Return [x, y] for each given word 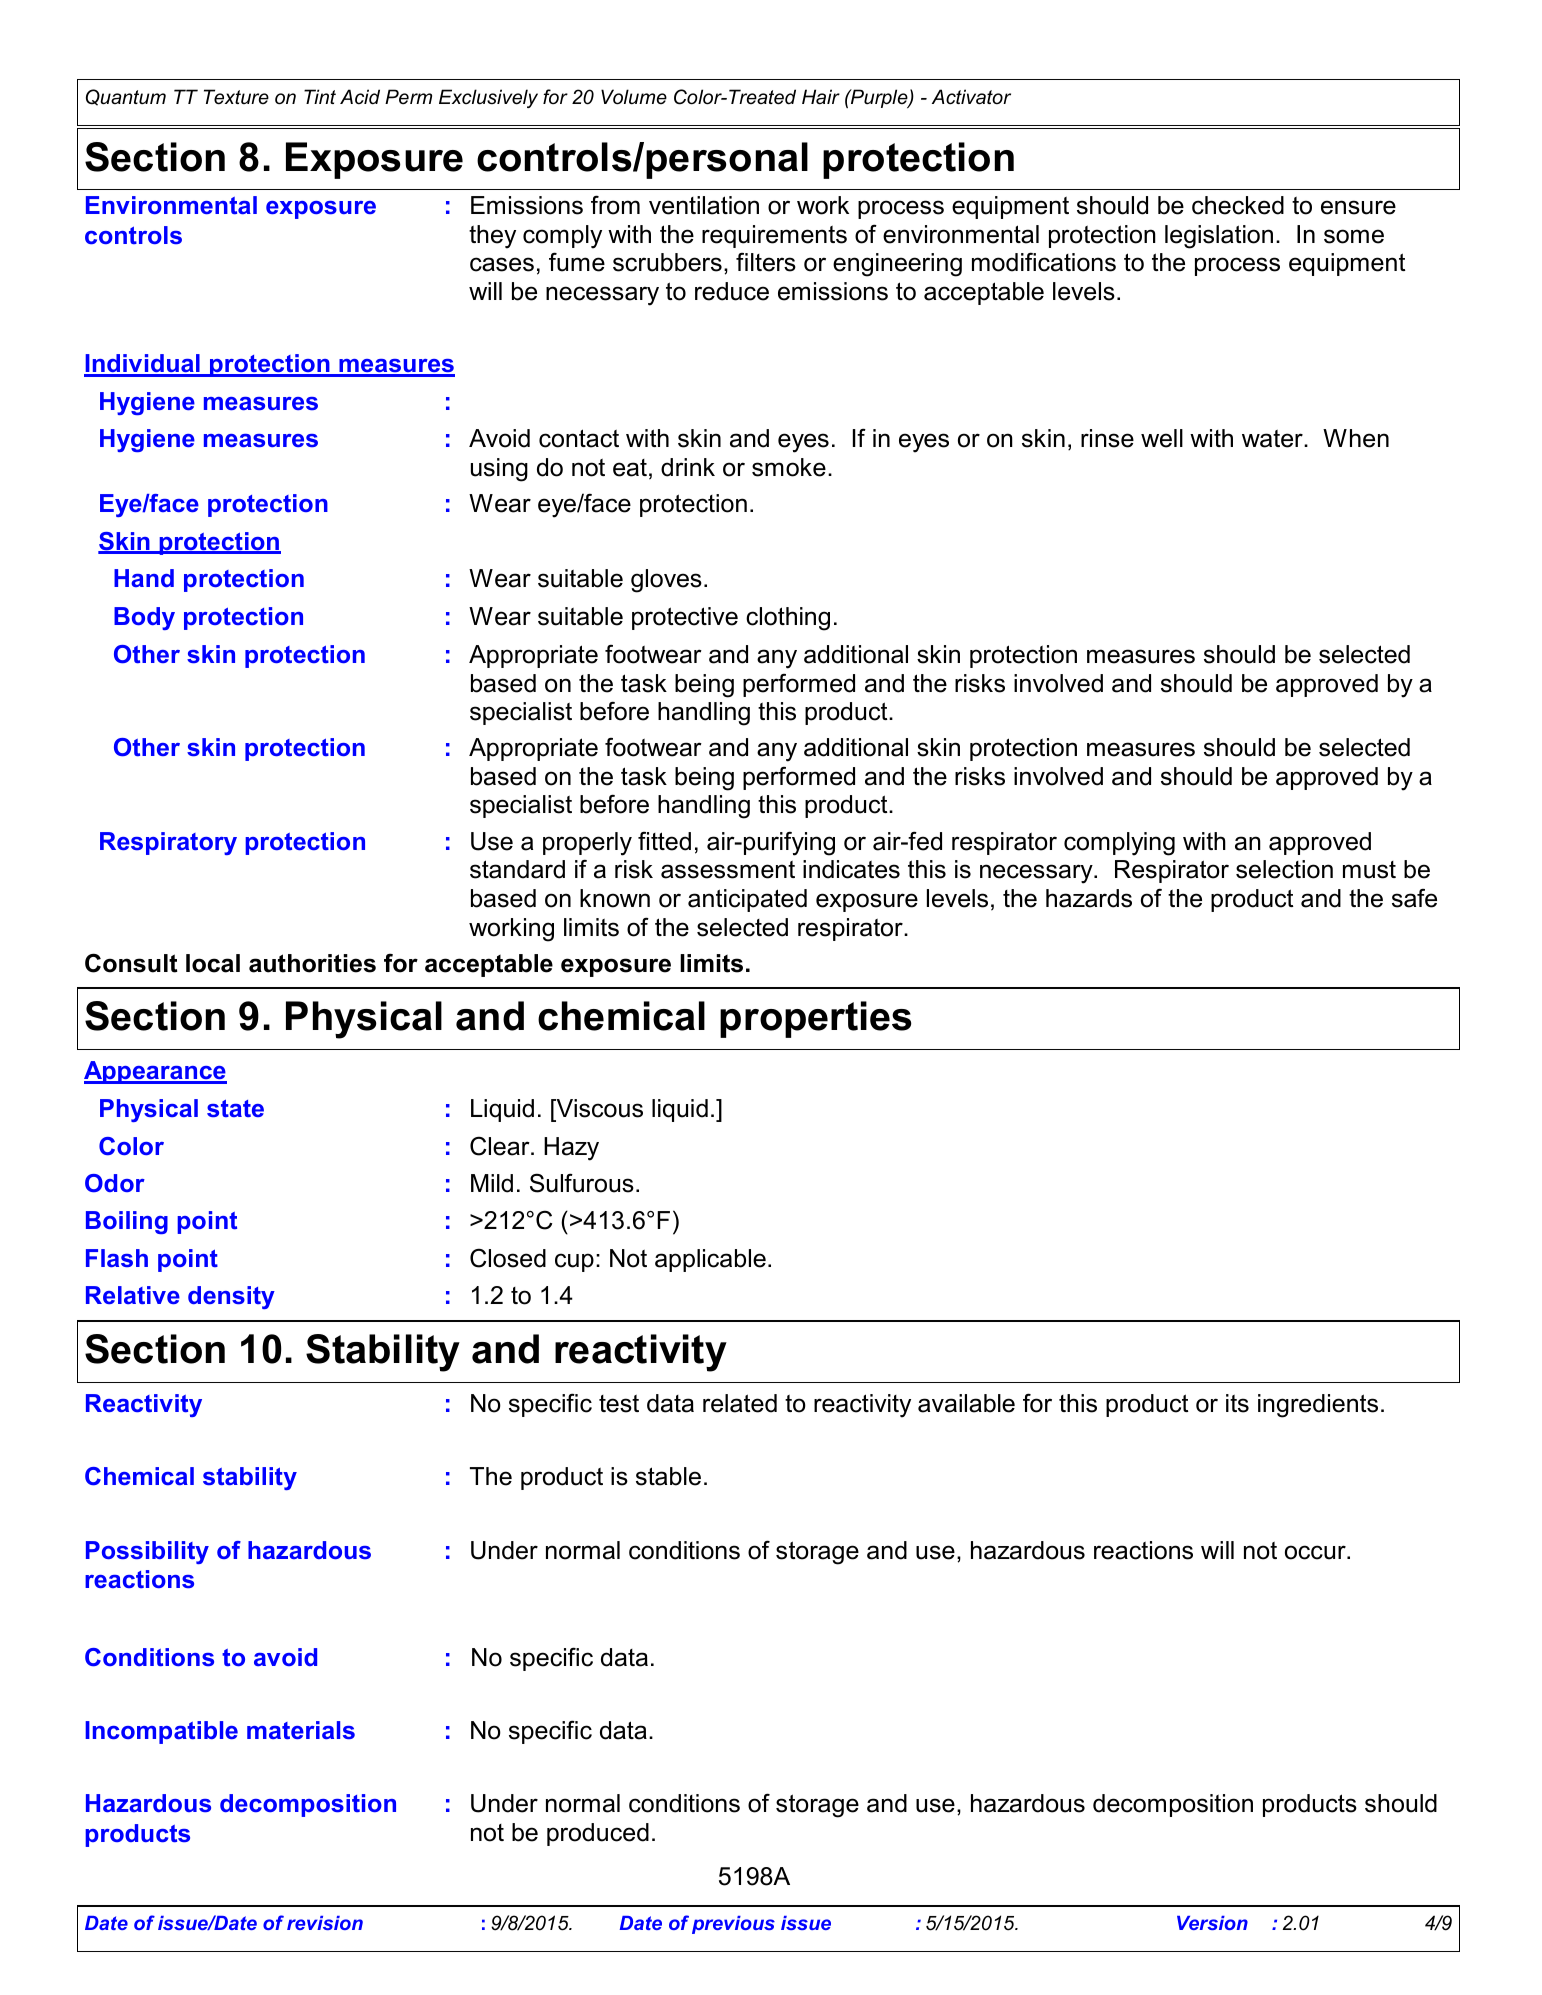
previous [733, 1925]
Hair [821, 97]
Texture [236, 97]
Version [1212, 1923]
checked [1238, 205]
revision [325, 1923]
